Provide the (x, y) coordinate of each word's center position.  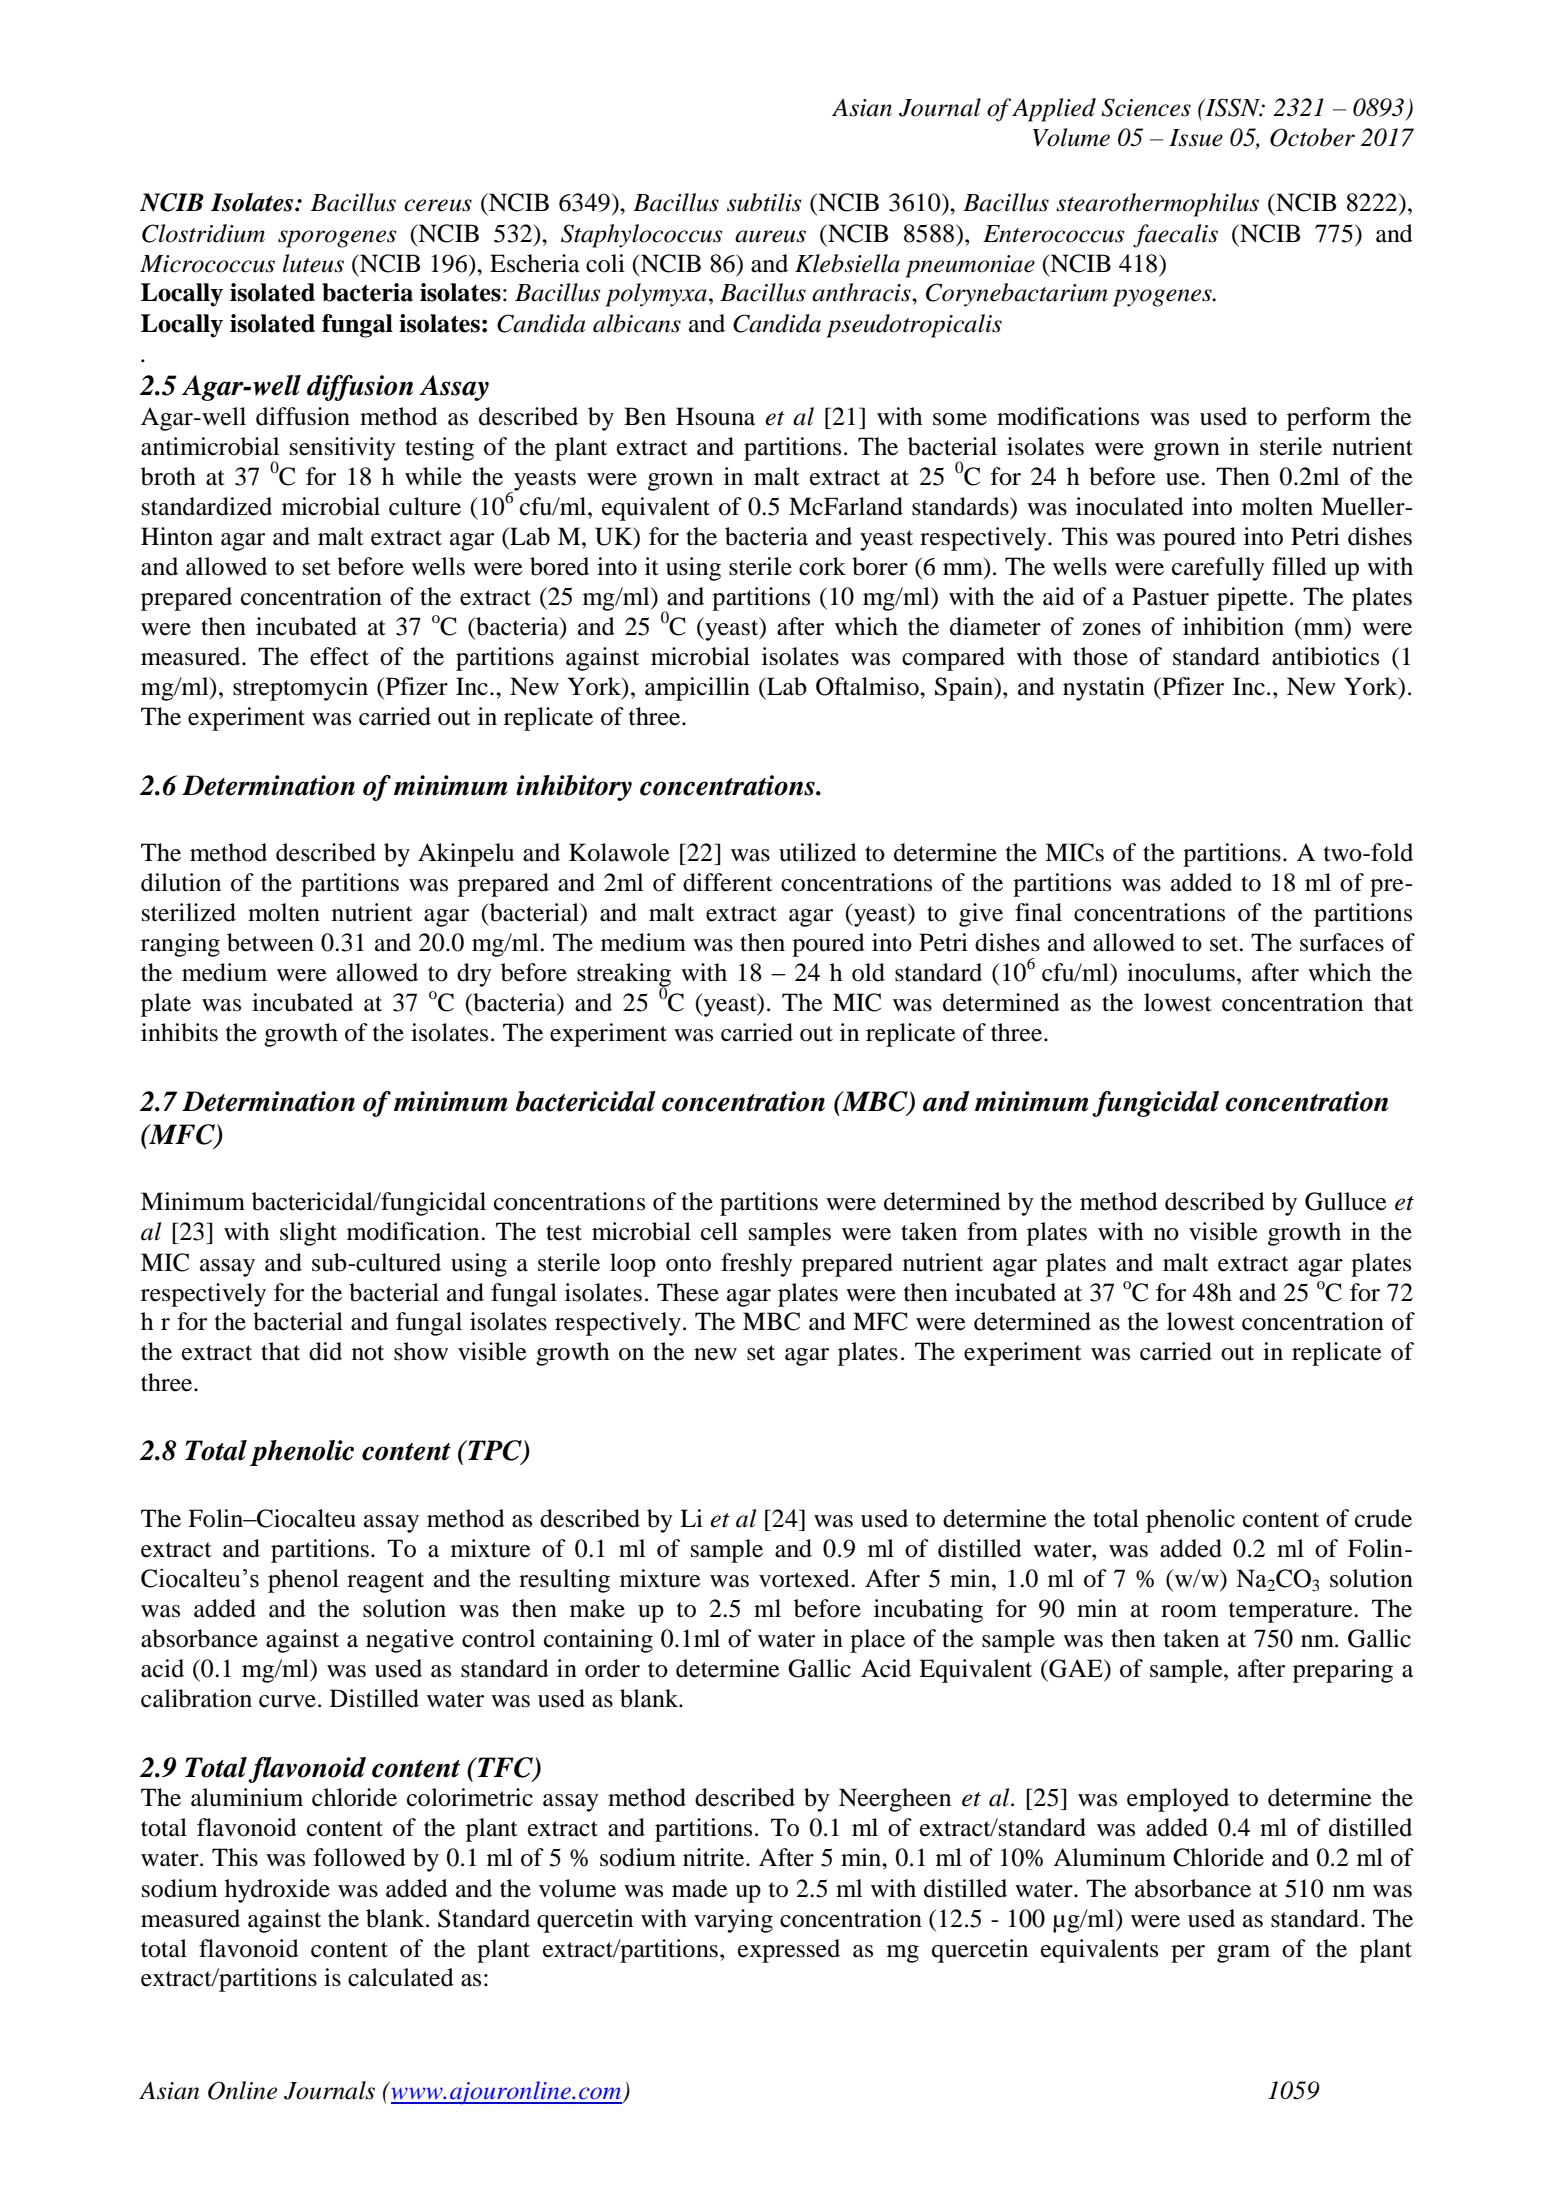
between (270, 942)
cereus (438, 205)
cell (719, 1231)
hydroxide (277, 1891)
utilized (818, 852)
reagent (385, 1582)
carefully (1218, 569)
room (1189, 1611)
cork (822, 566)
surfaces (1342, 942)
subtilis (764, 202)
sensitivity (343, 449)
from (992, 1231)
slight (308, 1234)
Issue (1196, 138)
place (877, 1641)
